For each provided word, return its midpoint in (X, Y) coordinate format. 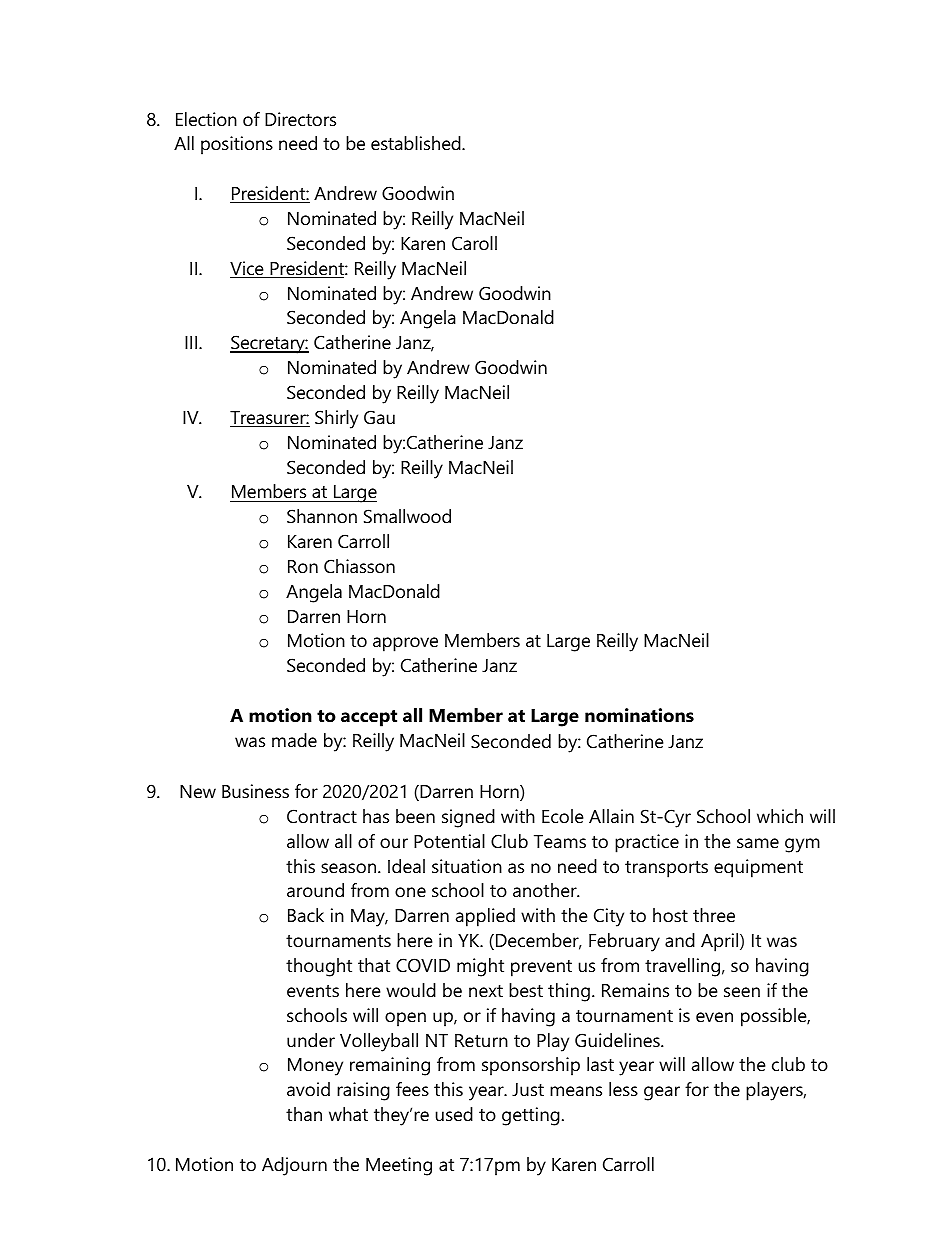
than (304, 1114)
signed (468, 818)
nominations (639, 715)
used (454, 1114)
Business (255, 791)
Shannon (322, 516)
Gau (379, 417)
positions (237, 145)
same (758, 843)
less (623, 1089)
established (417, 143)
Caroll (474, 243)
